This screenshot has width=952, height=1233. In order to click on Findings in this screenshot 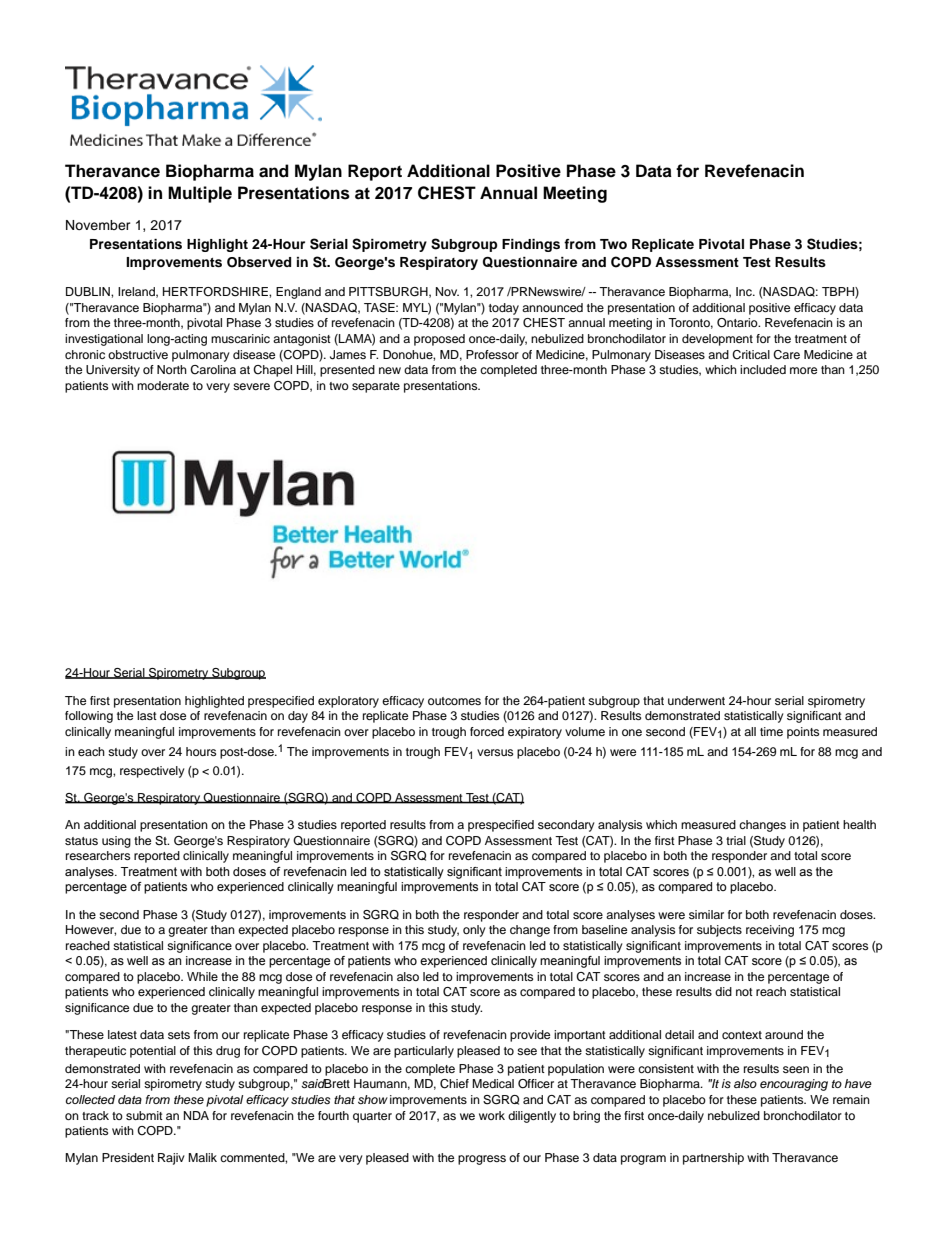, I will do `click(531, 245)`.
